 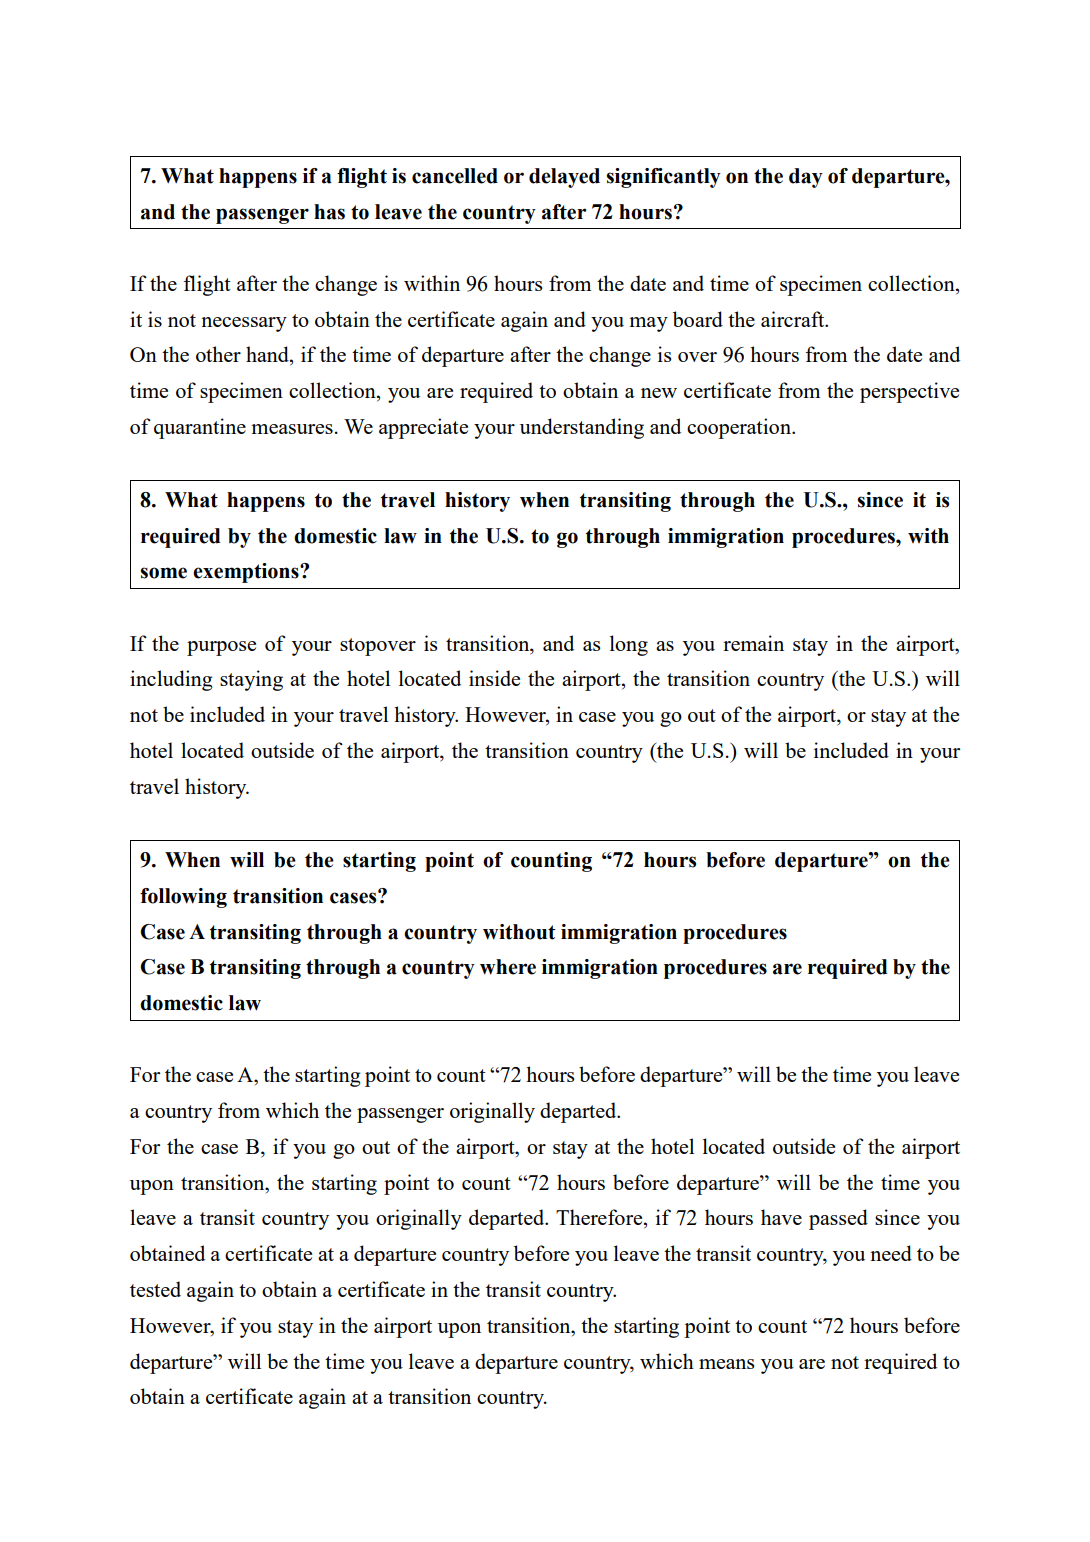 I want to click on remain, so click(x=753, y=643).
